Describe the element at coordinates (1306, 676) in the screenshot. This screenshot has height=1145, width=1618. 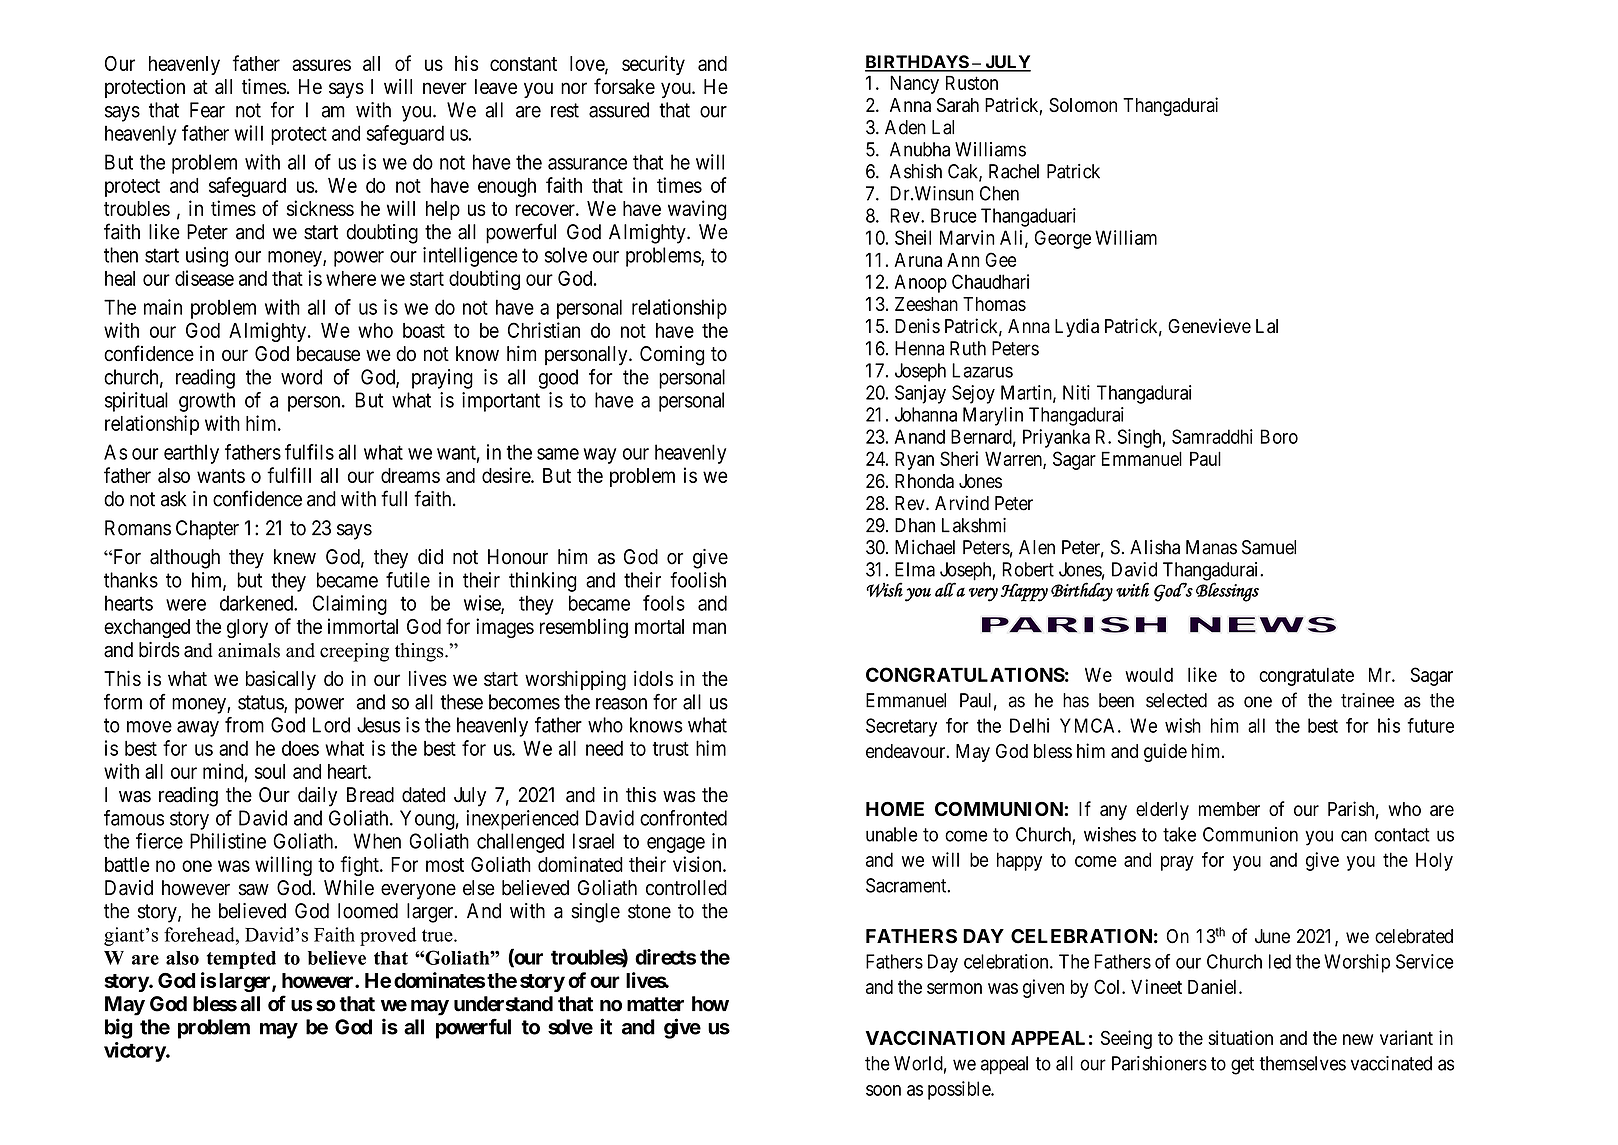
I see `congratulate` at that location.
